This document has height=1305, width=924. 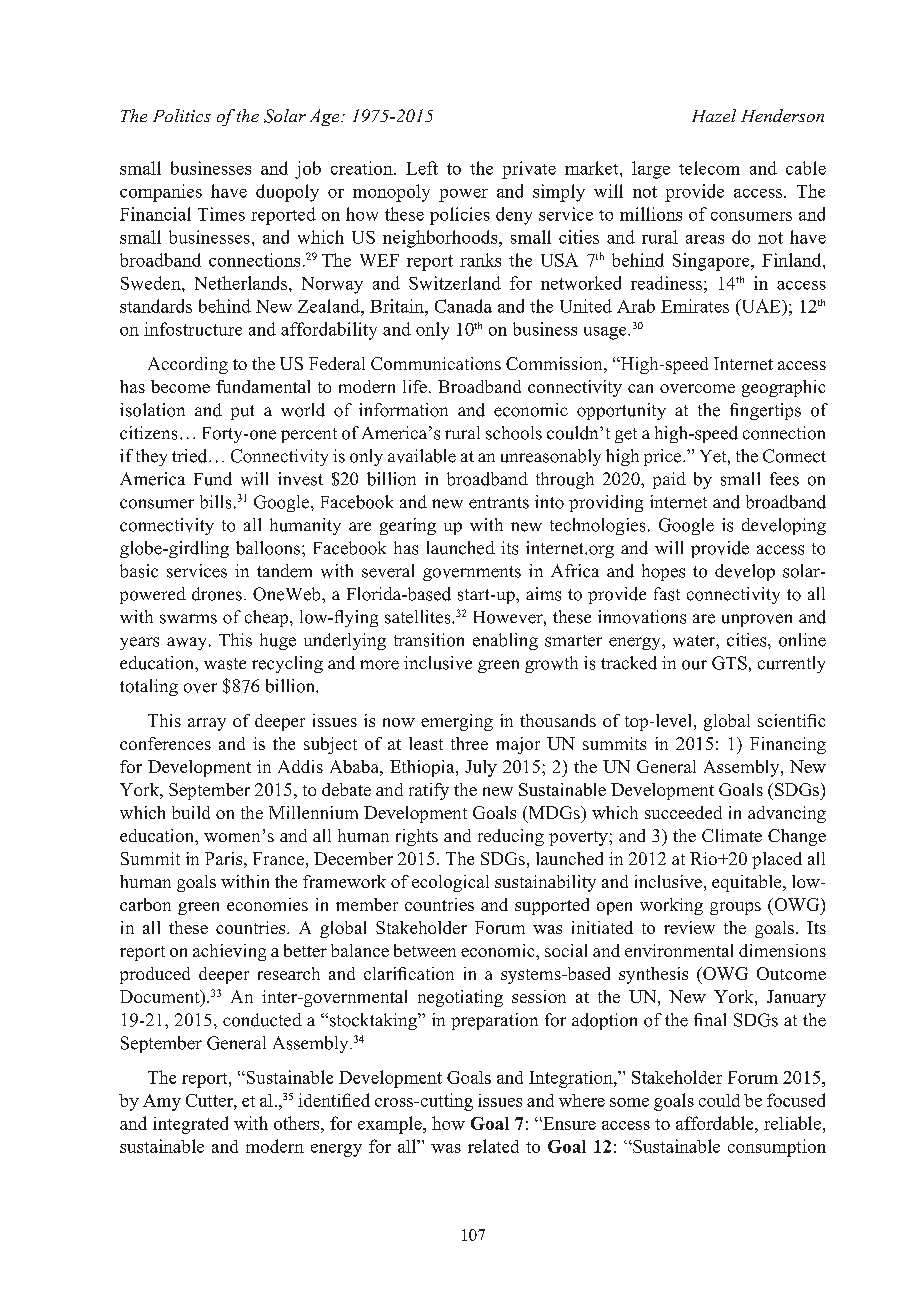 What do you see at coordinates (493, 1146) in the document?
I see `related` at bounding box center [493, 1146].
